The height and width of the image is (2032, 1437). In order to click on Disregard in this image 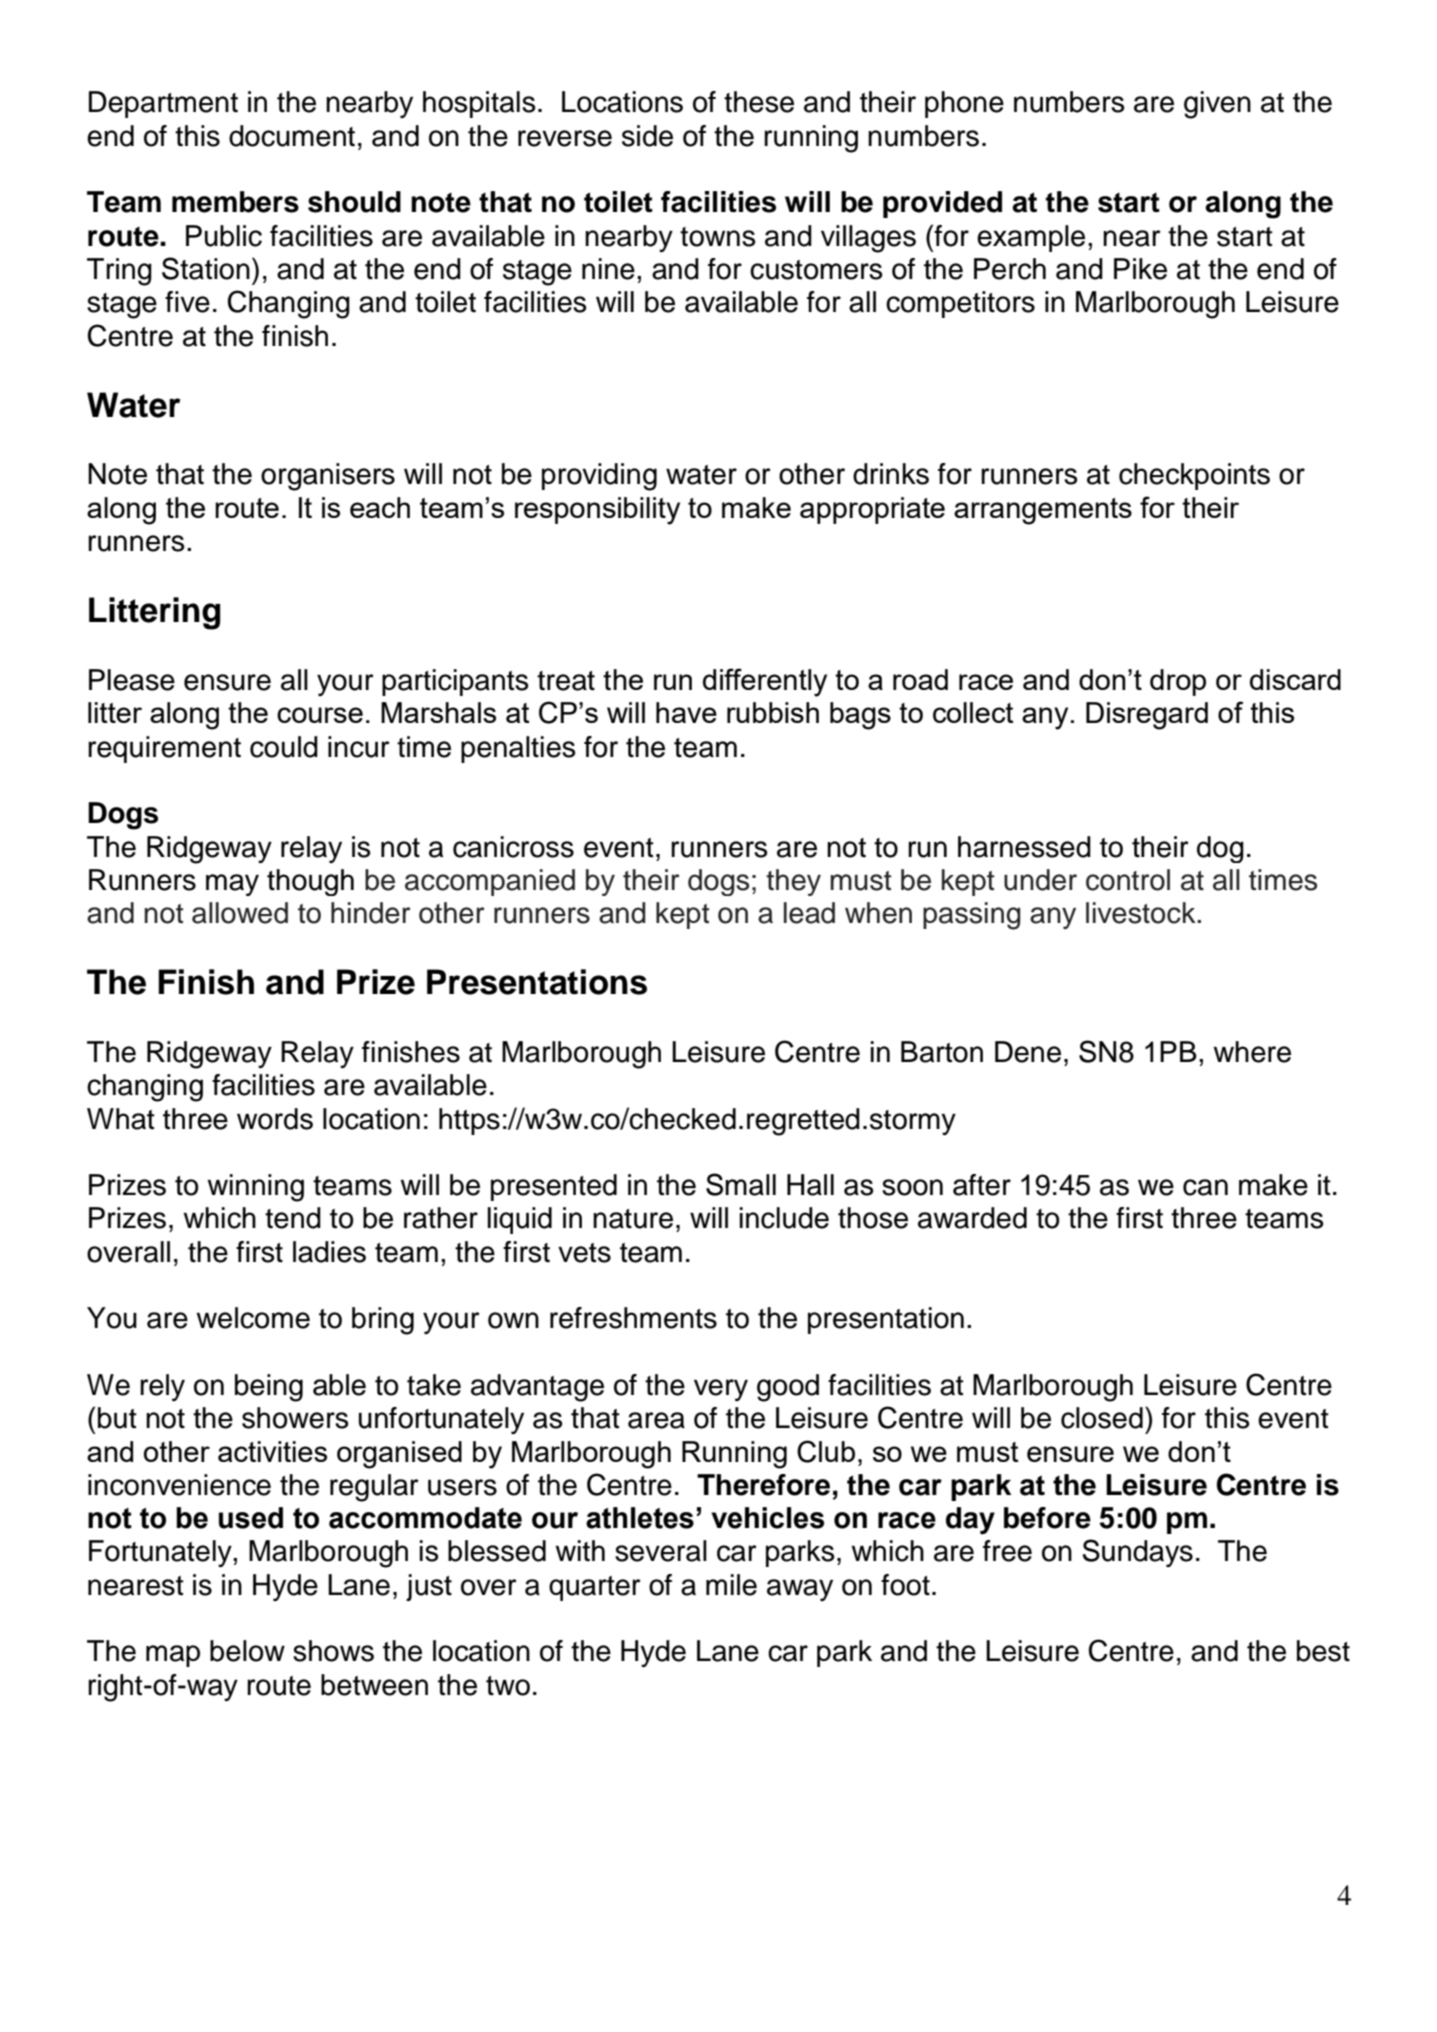, I will do `click(1147, 716)`.
